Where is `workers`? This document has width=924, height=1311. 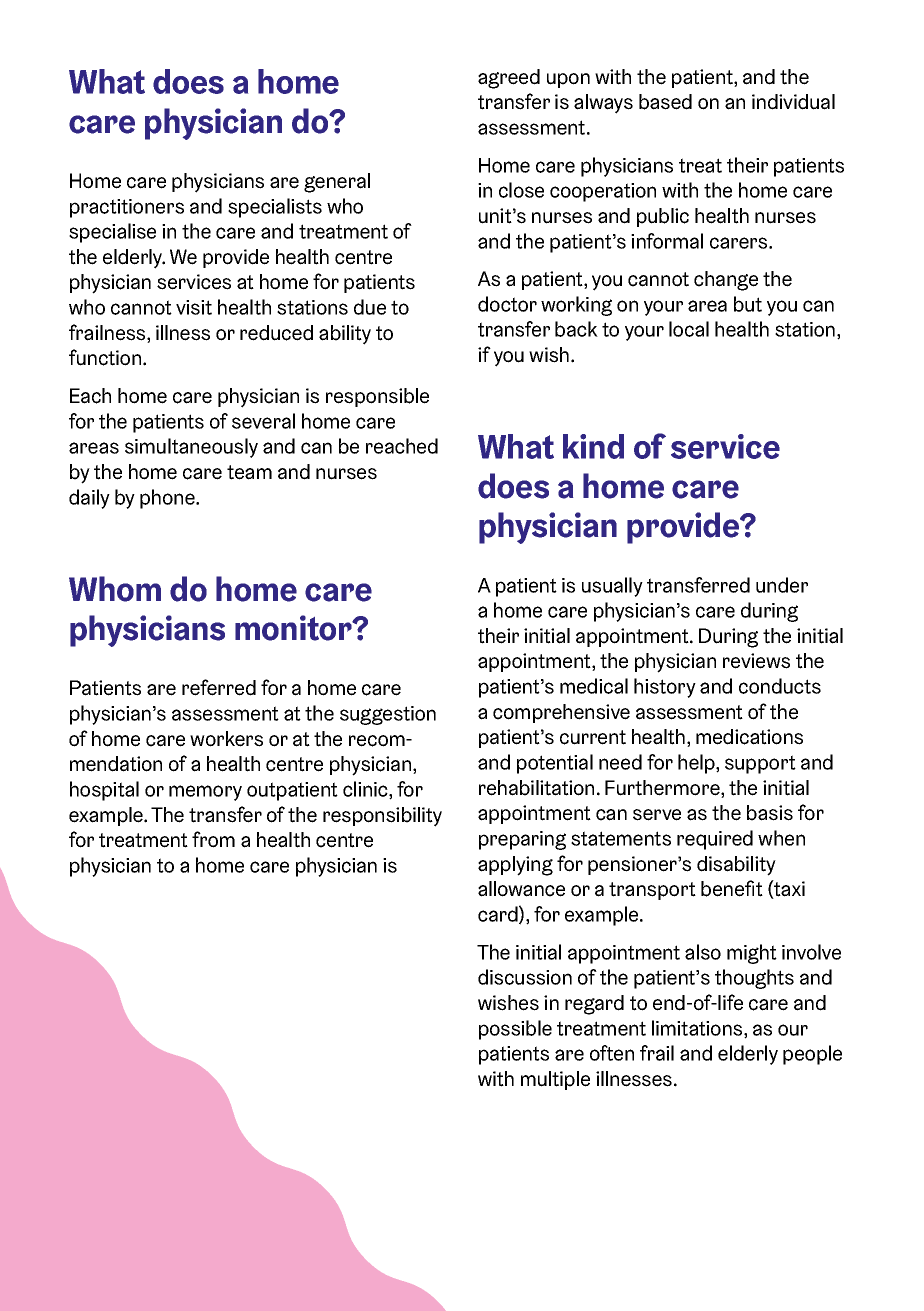
workers is located at coordinates (226, 739).
